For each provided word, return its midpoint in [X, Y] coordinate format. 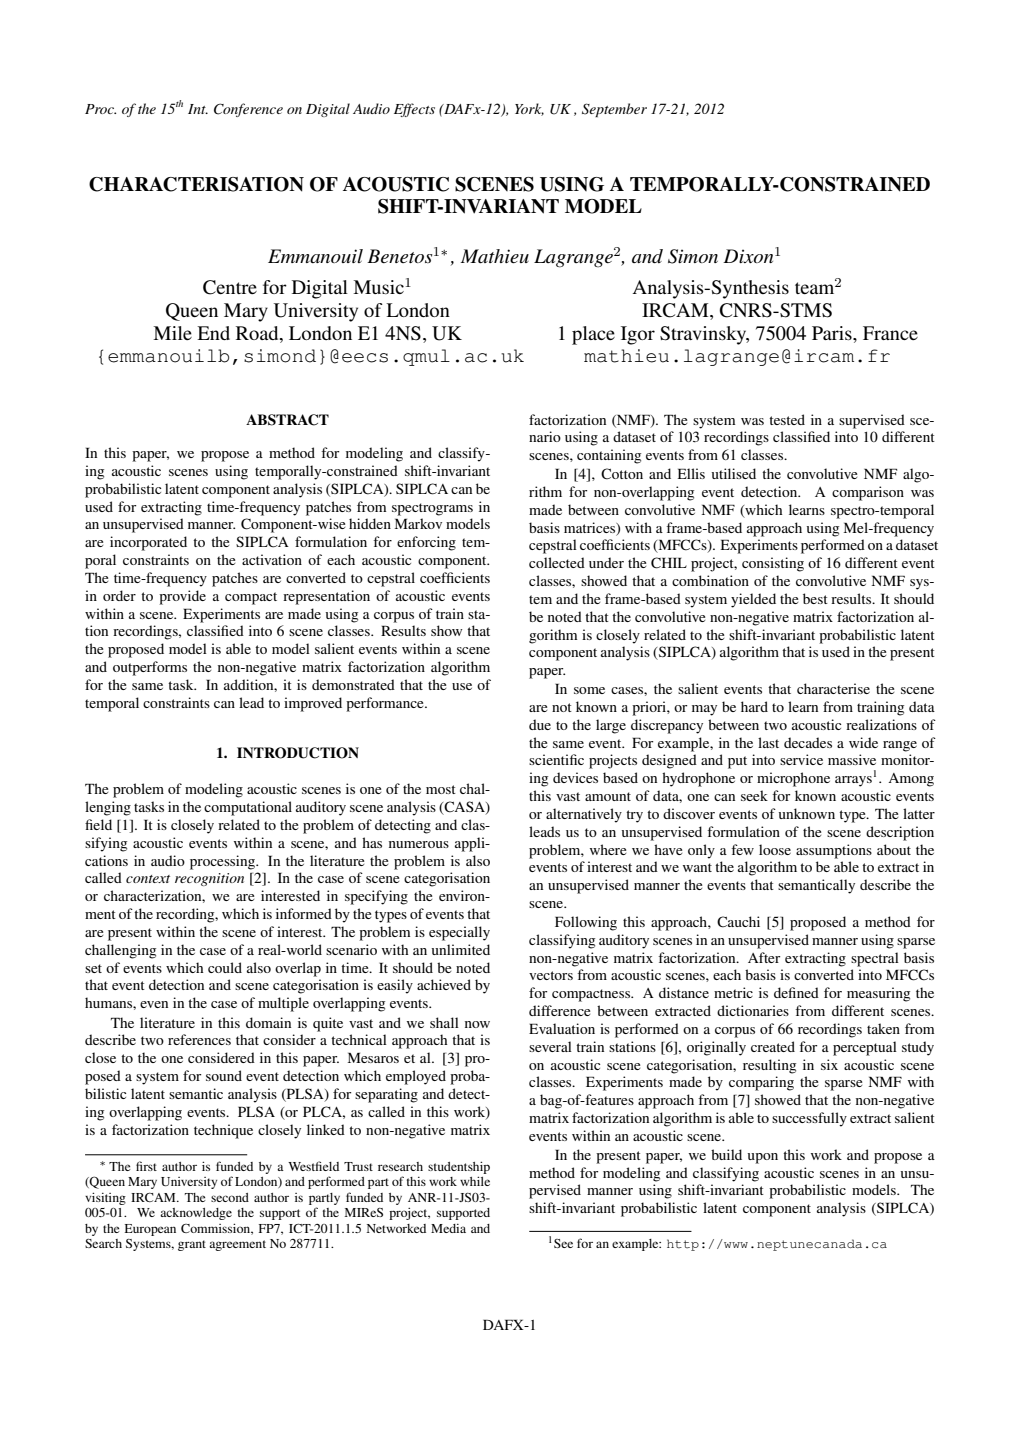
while [475, 1181]
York [529, 109]
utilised [734, 473]
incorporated [148, 543]
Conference [248, 110]
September [614, 110]
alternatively [584, 815]
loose [775, 849]
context [148, 879]
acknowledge [196, 1214]
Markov [418, 523]
